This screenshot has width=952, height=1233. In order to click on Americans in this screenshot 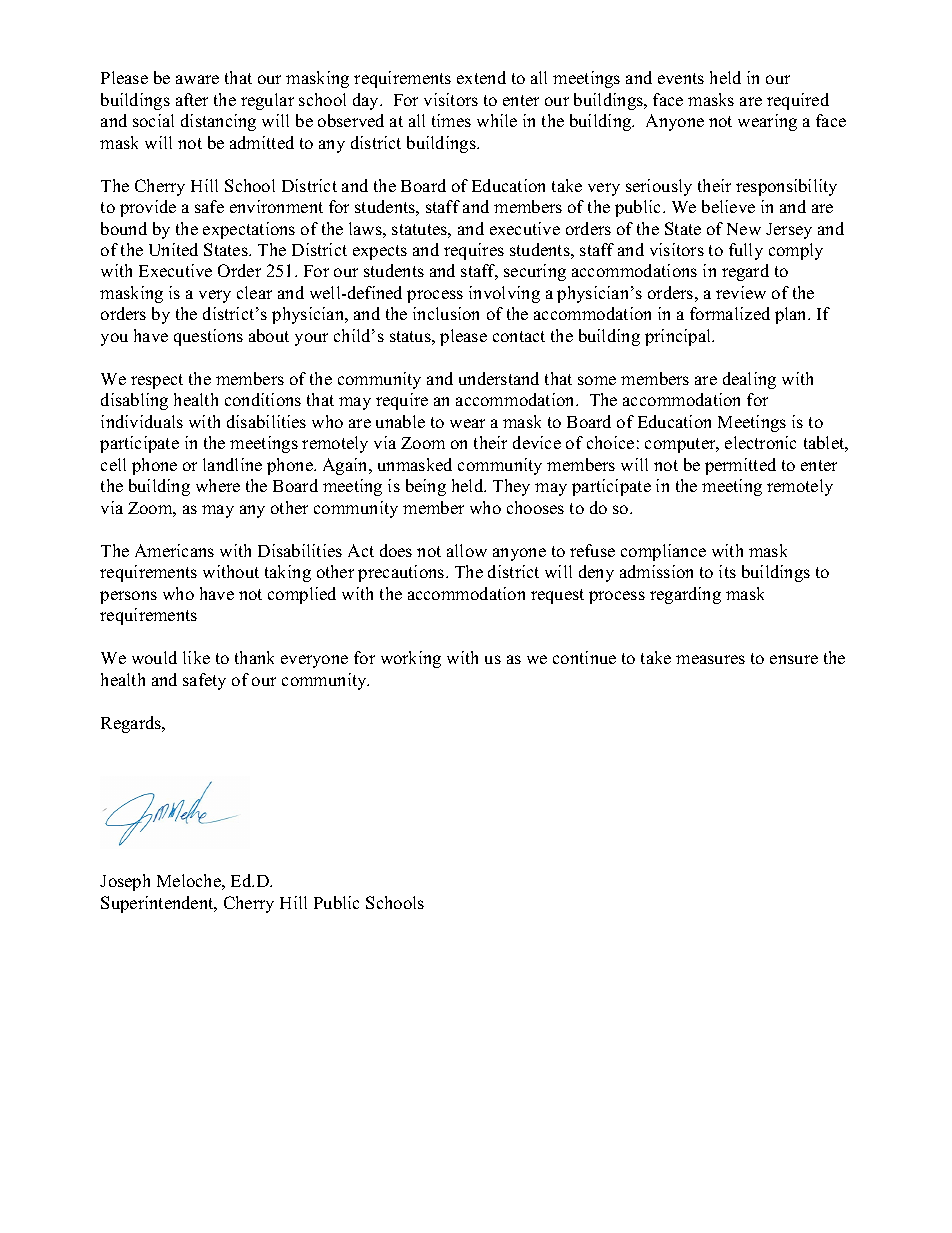, I will do `click(174, 550)`.
